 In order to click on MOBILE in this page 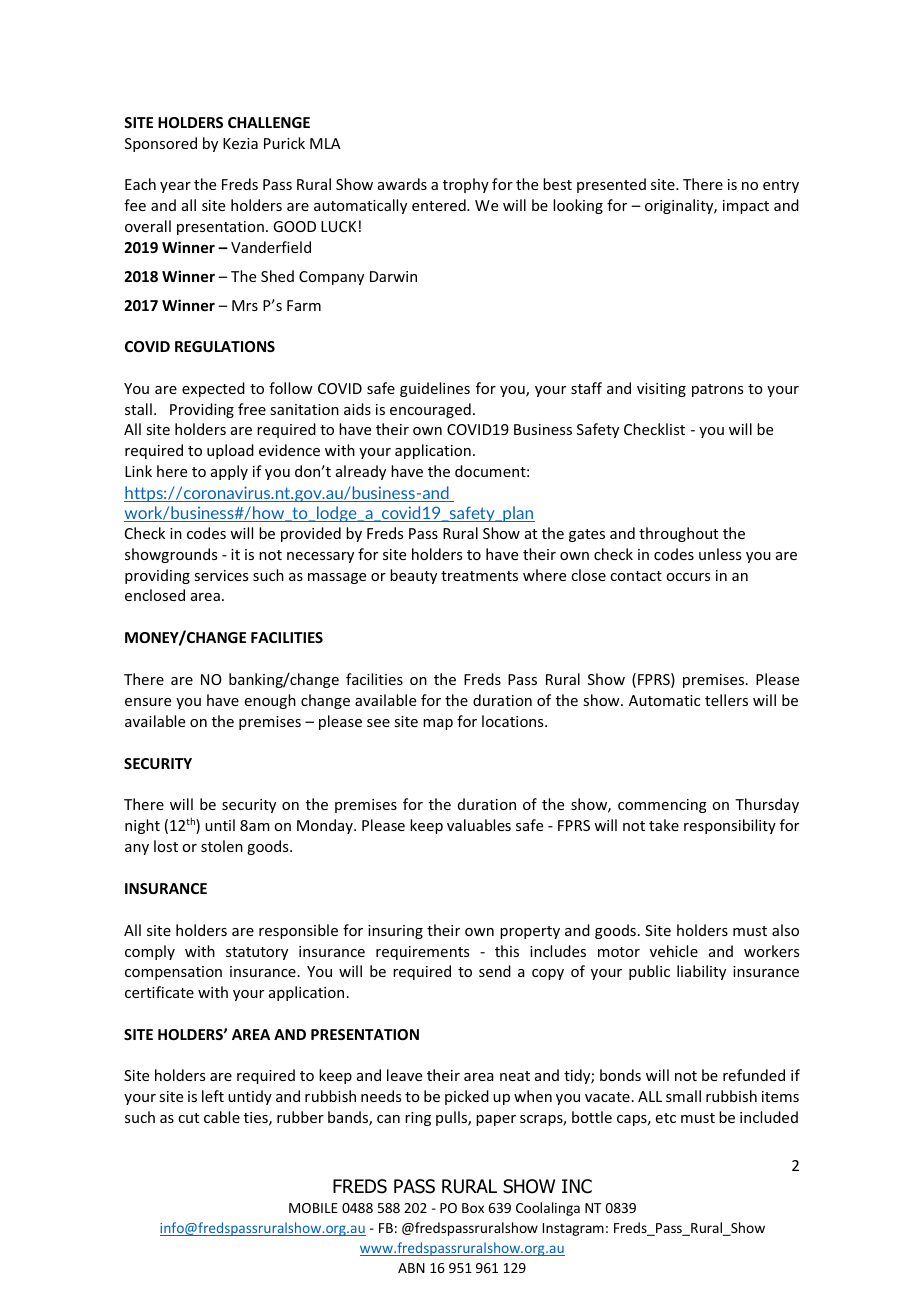, I will do `click(313, 1208)`.
